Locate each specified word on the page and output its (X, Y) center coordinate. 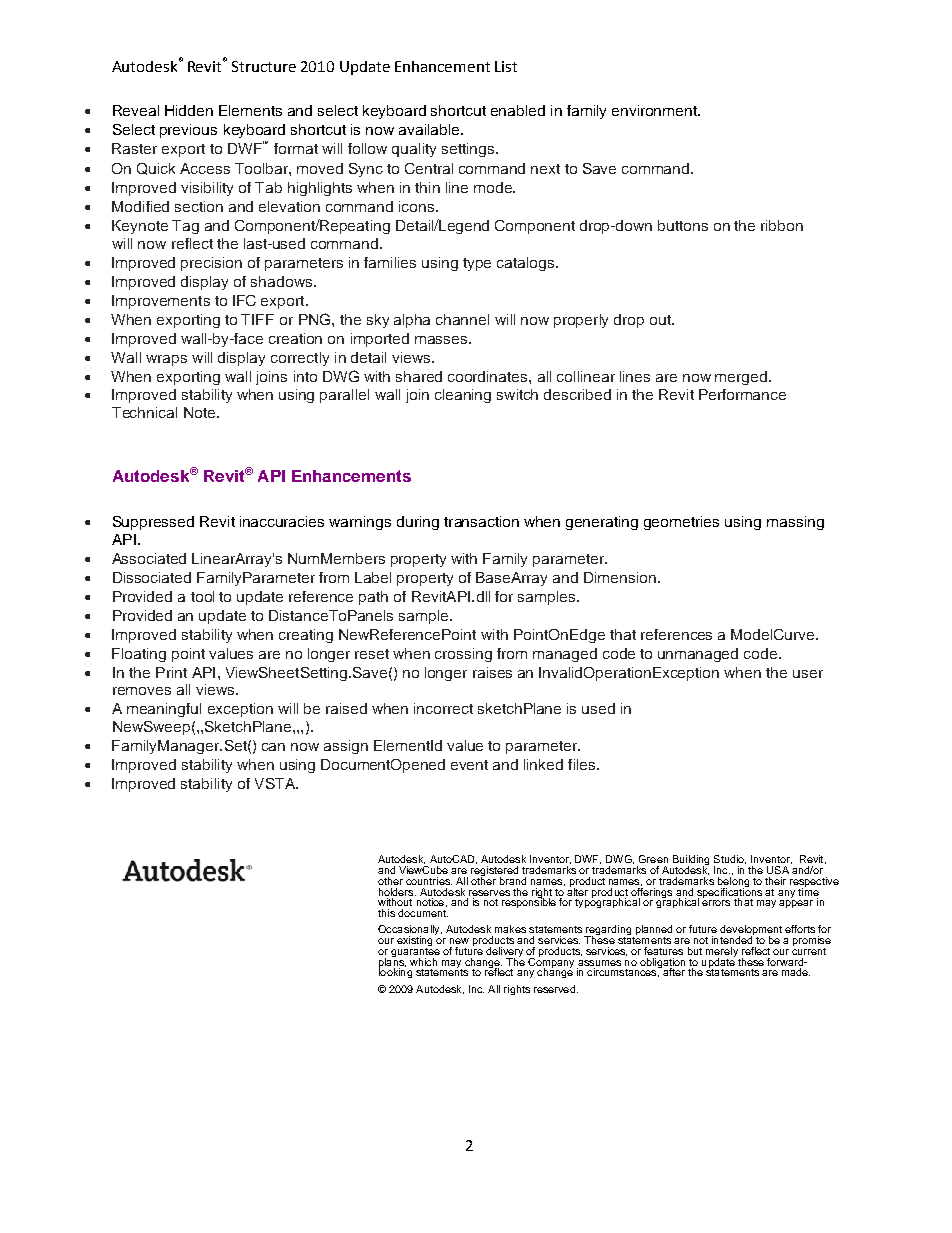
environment (656, 110)
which (423, 962)
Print (171, 672)
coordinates (489, 376)
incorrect (443, 708)
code (760, 653)
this (386, 913)
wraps (166, 360)
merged (741, 378)
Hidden (189, 110)
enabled (518, 110)
